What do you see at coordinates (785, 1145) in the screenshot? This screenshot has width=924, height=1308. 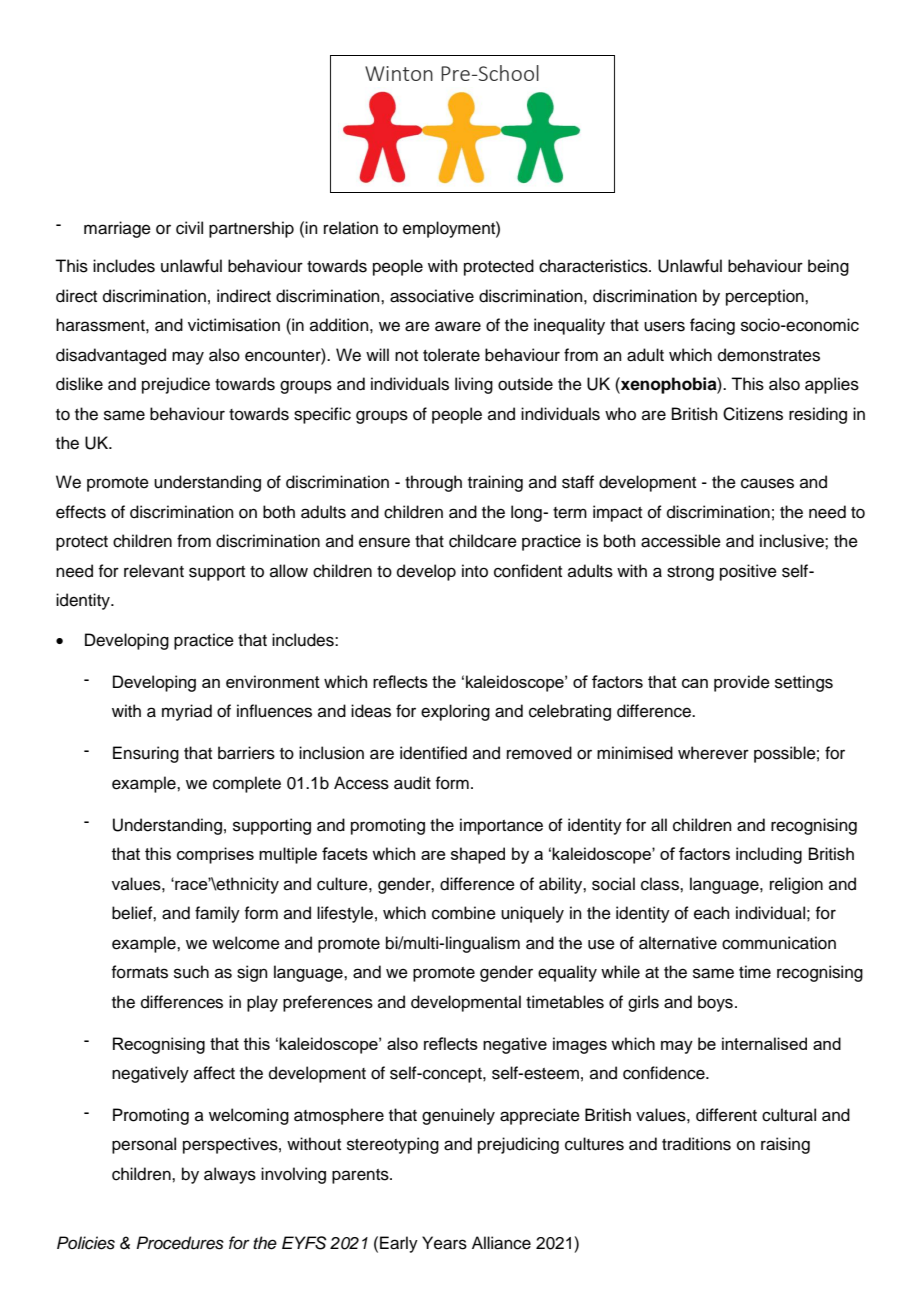 I see `raising` at bounding box center [785, 1145].
